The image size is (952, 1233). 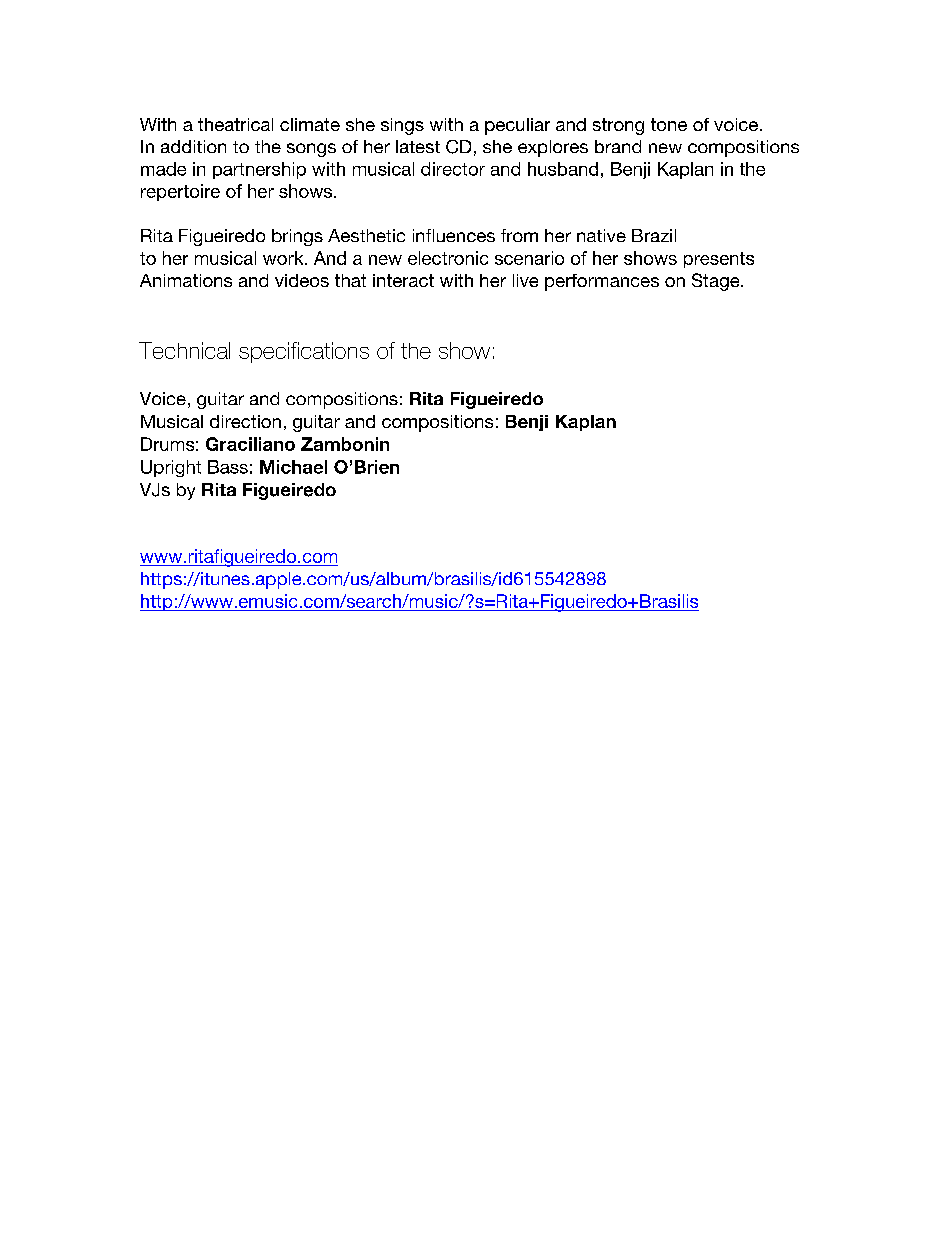 What do you see at coordinates (403, 280) in the screenshot?
I see `interact` at bounding box center [403, 280].
